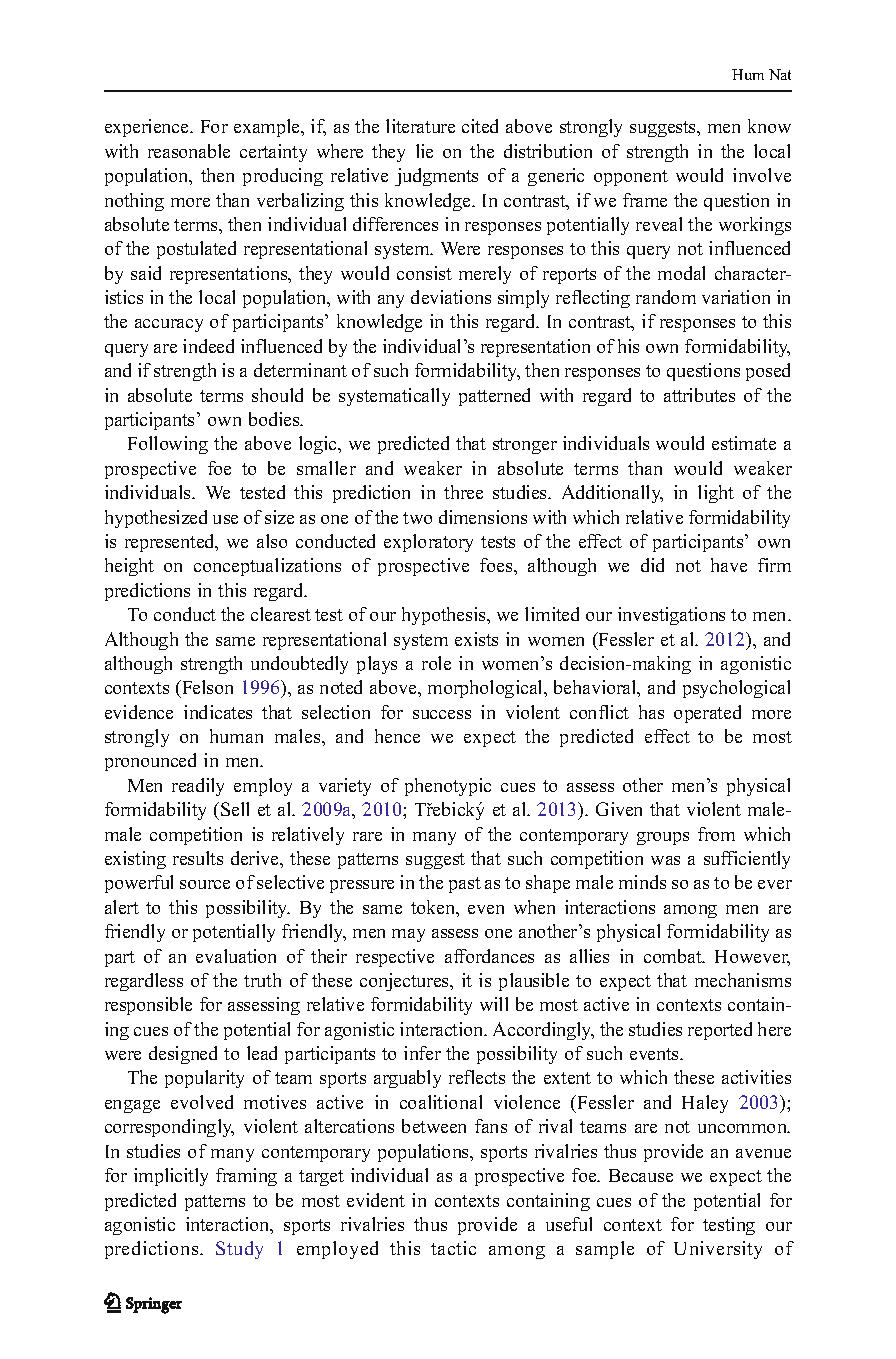  I want to click on reasonable, so click(189, 151).
